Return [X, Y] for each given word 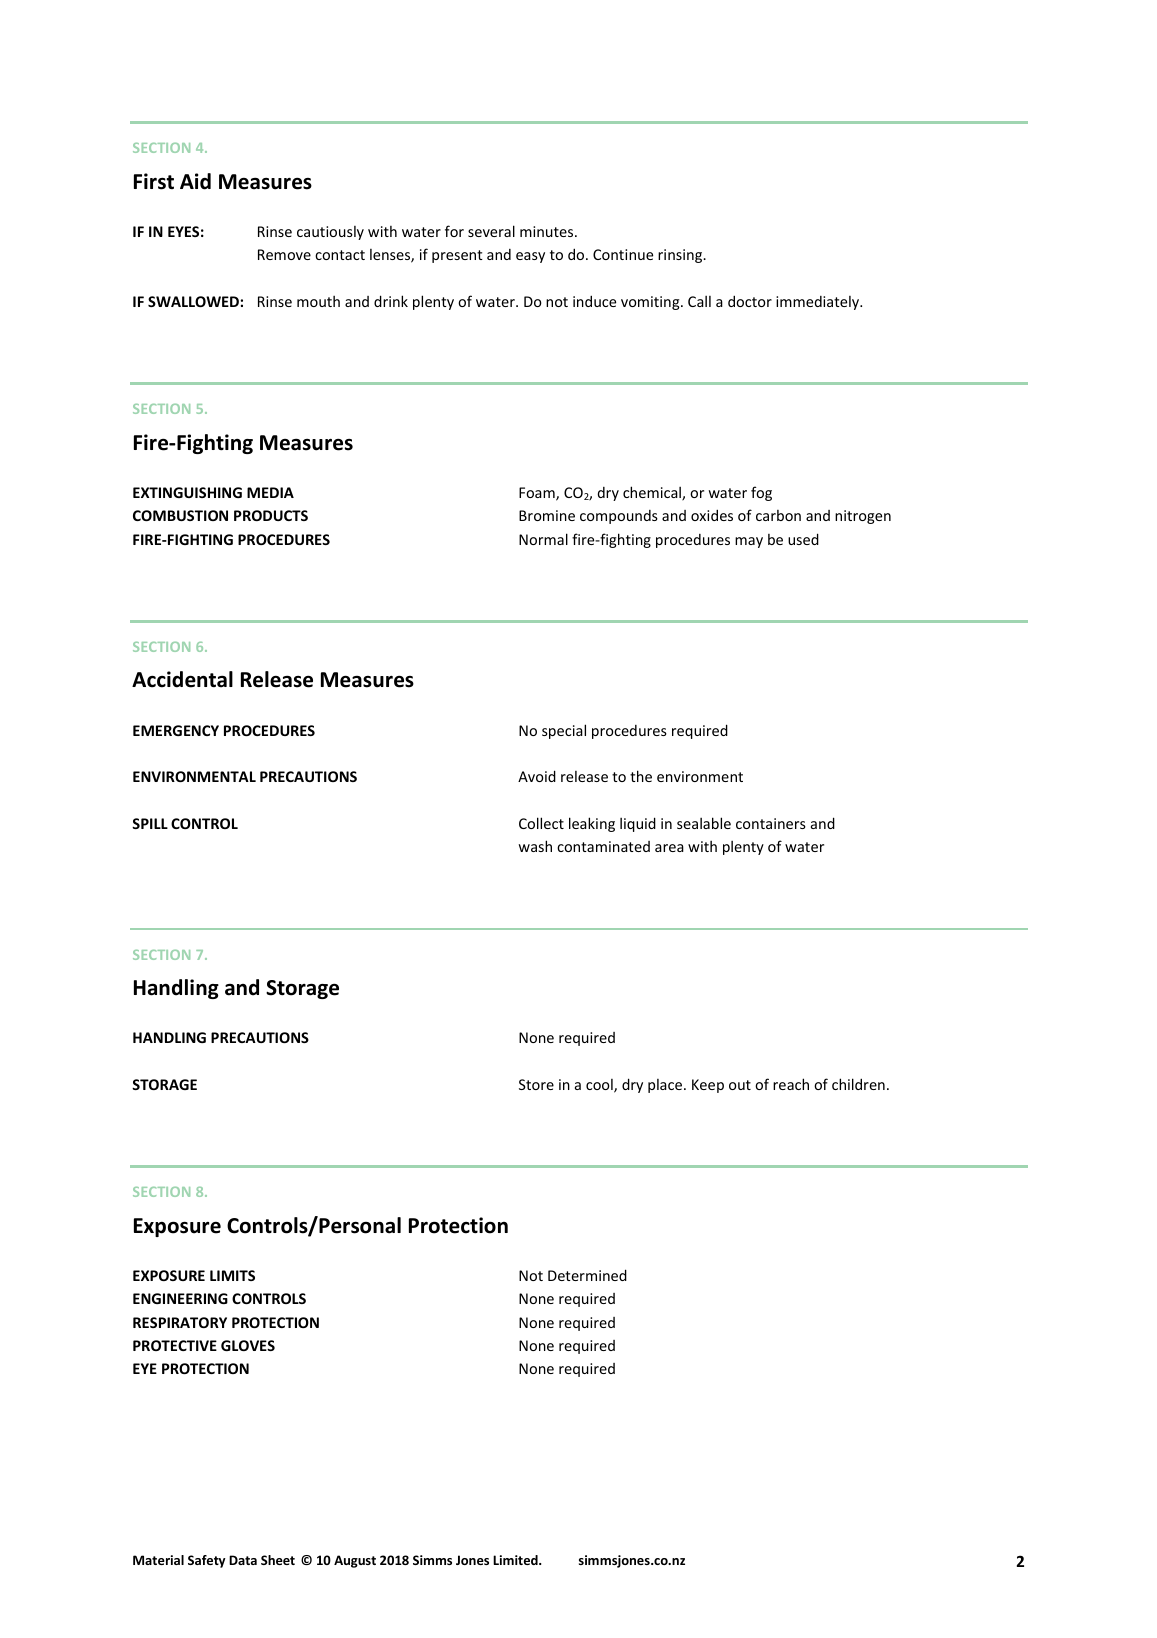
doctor [750, 301]
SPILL [150, 823]
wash [535, 846]
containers [771, 823]
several [491, 231]
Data [243, 1560]
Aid [195, 181]
